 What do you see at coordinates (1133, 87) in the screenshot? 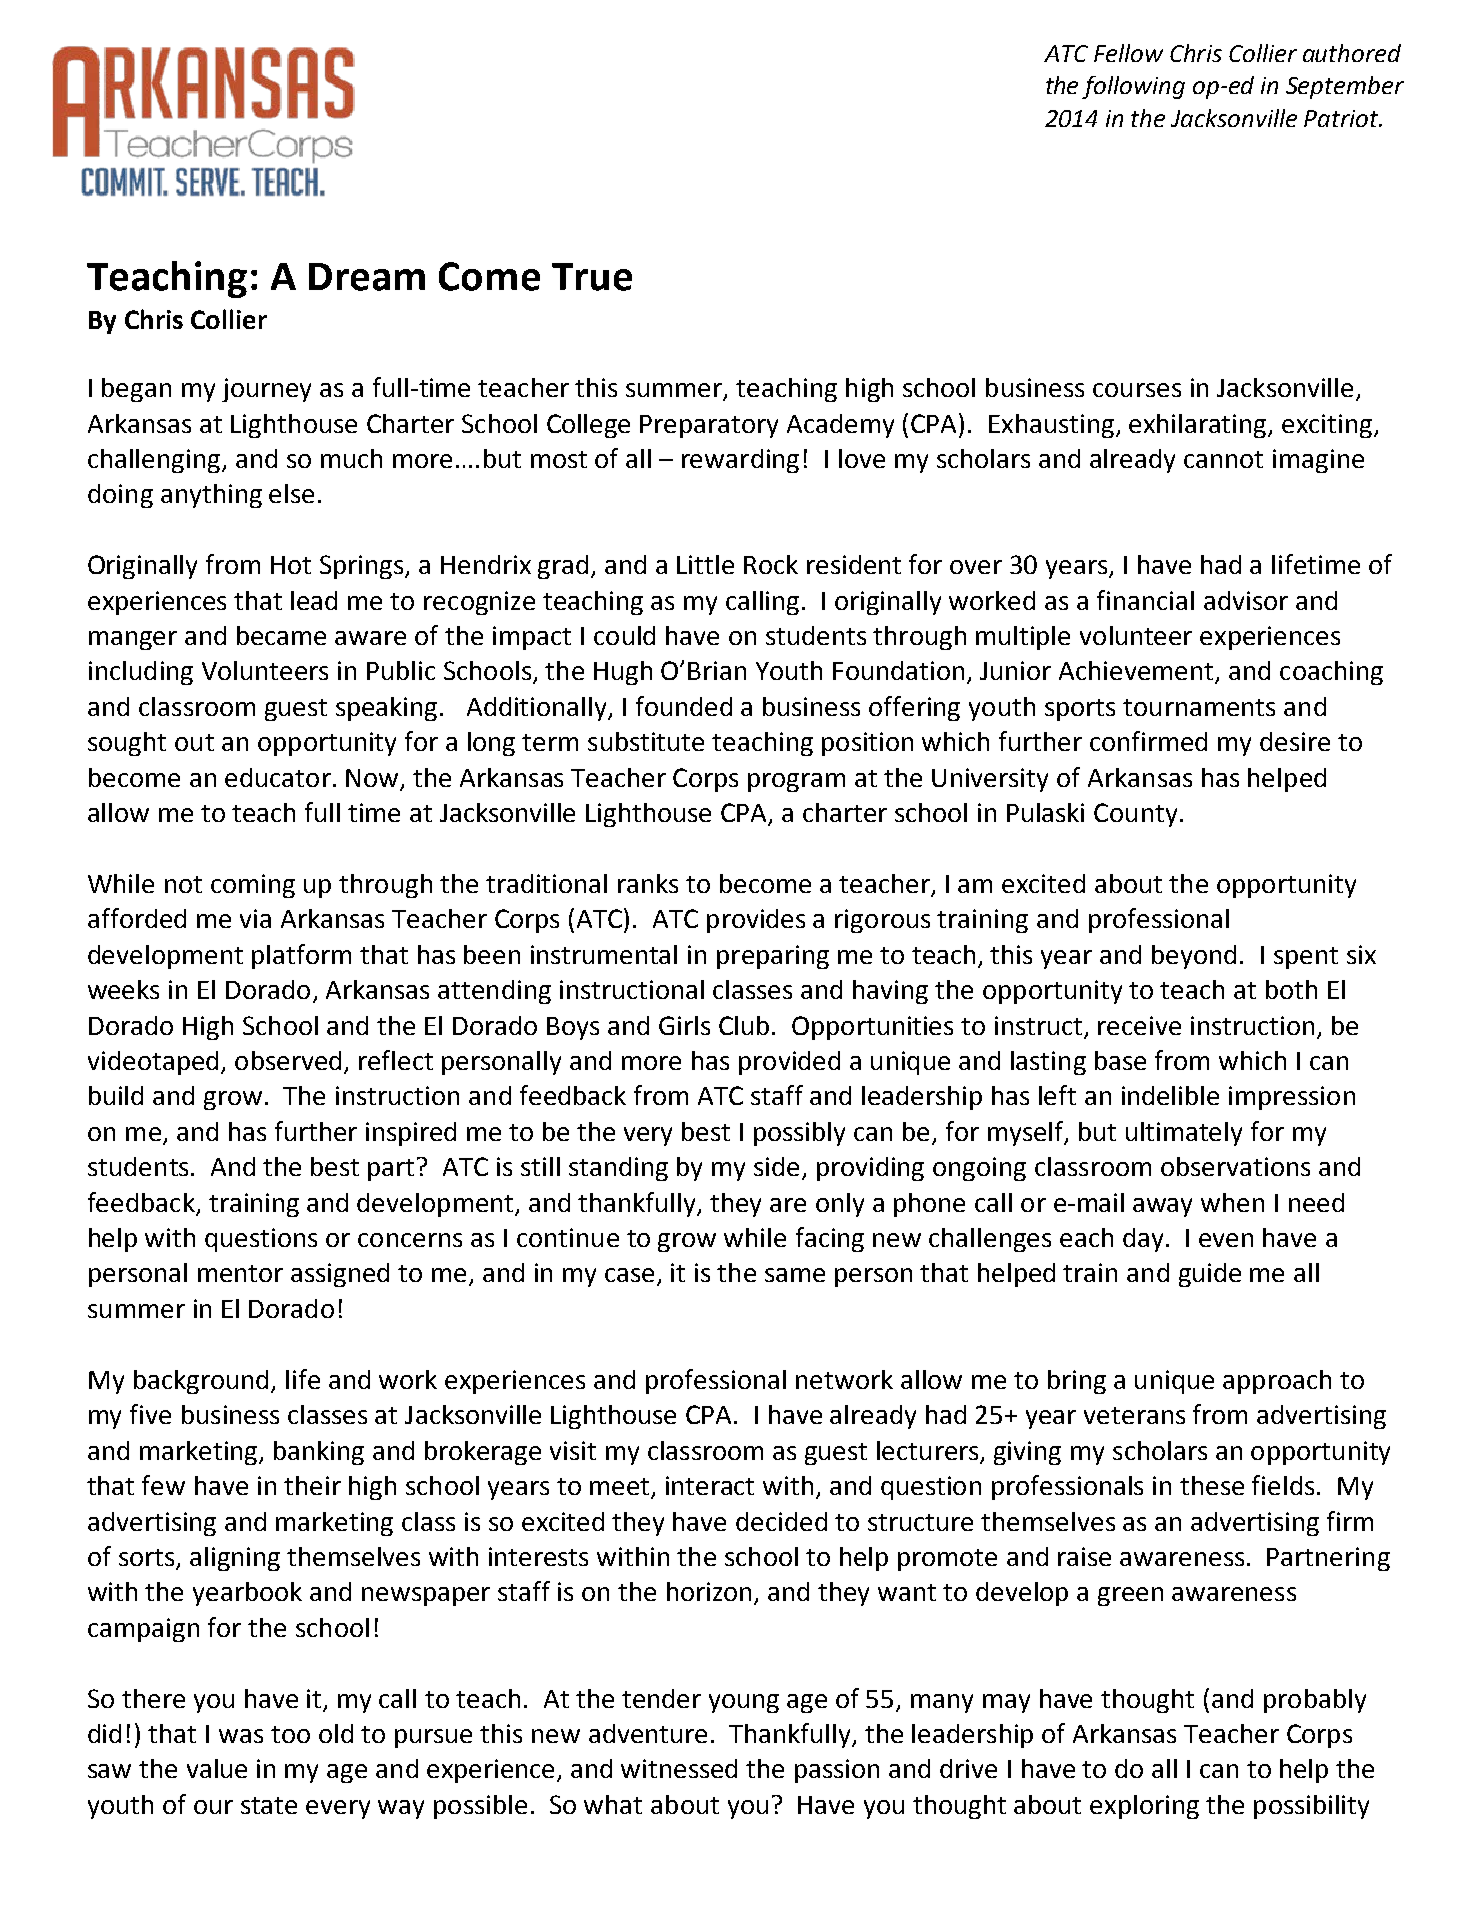
I see `following` at bounding box center [1133, 87].
